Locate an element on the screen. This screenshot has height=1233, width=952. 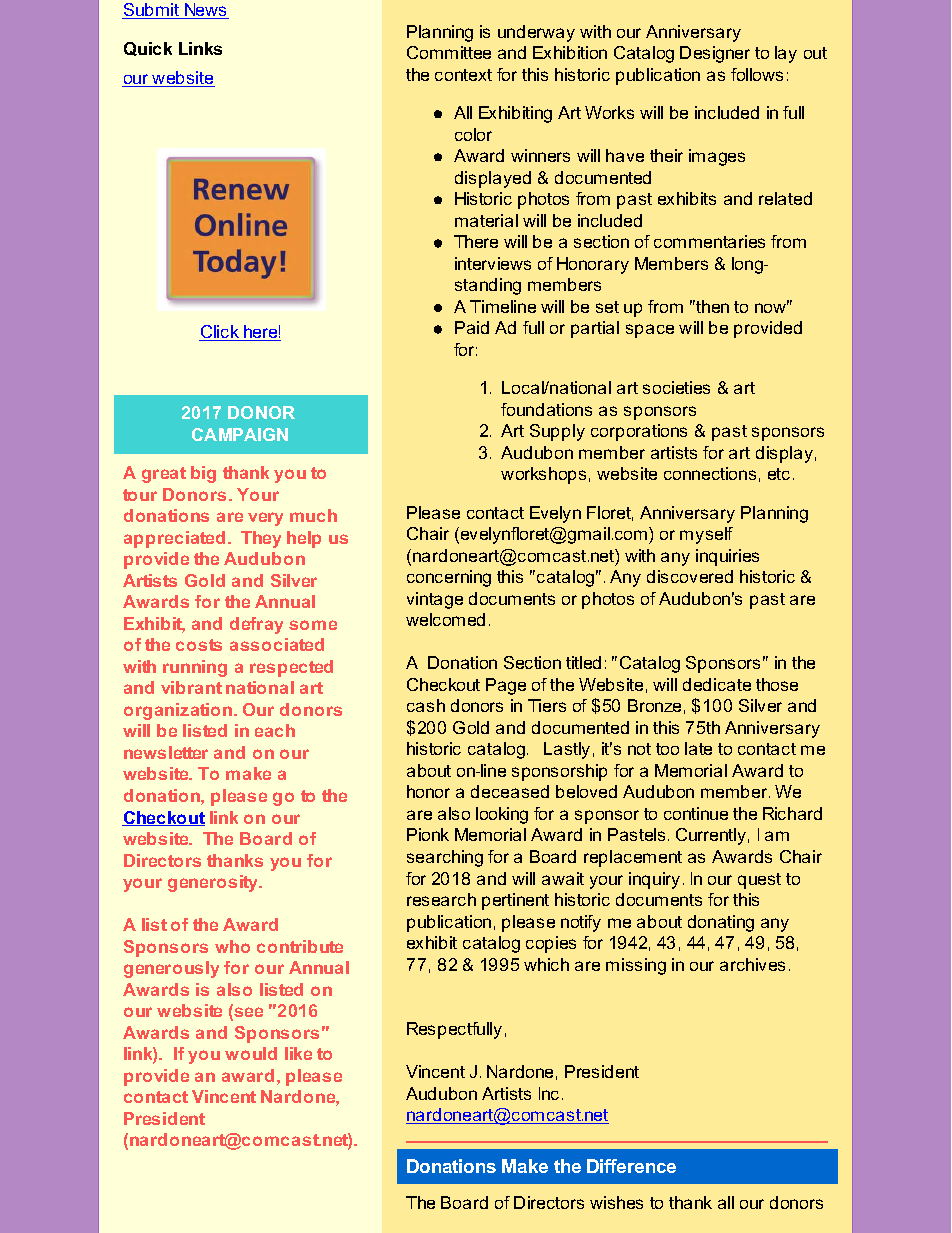
wishes is located at coordinates (616, 1202).
